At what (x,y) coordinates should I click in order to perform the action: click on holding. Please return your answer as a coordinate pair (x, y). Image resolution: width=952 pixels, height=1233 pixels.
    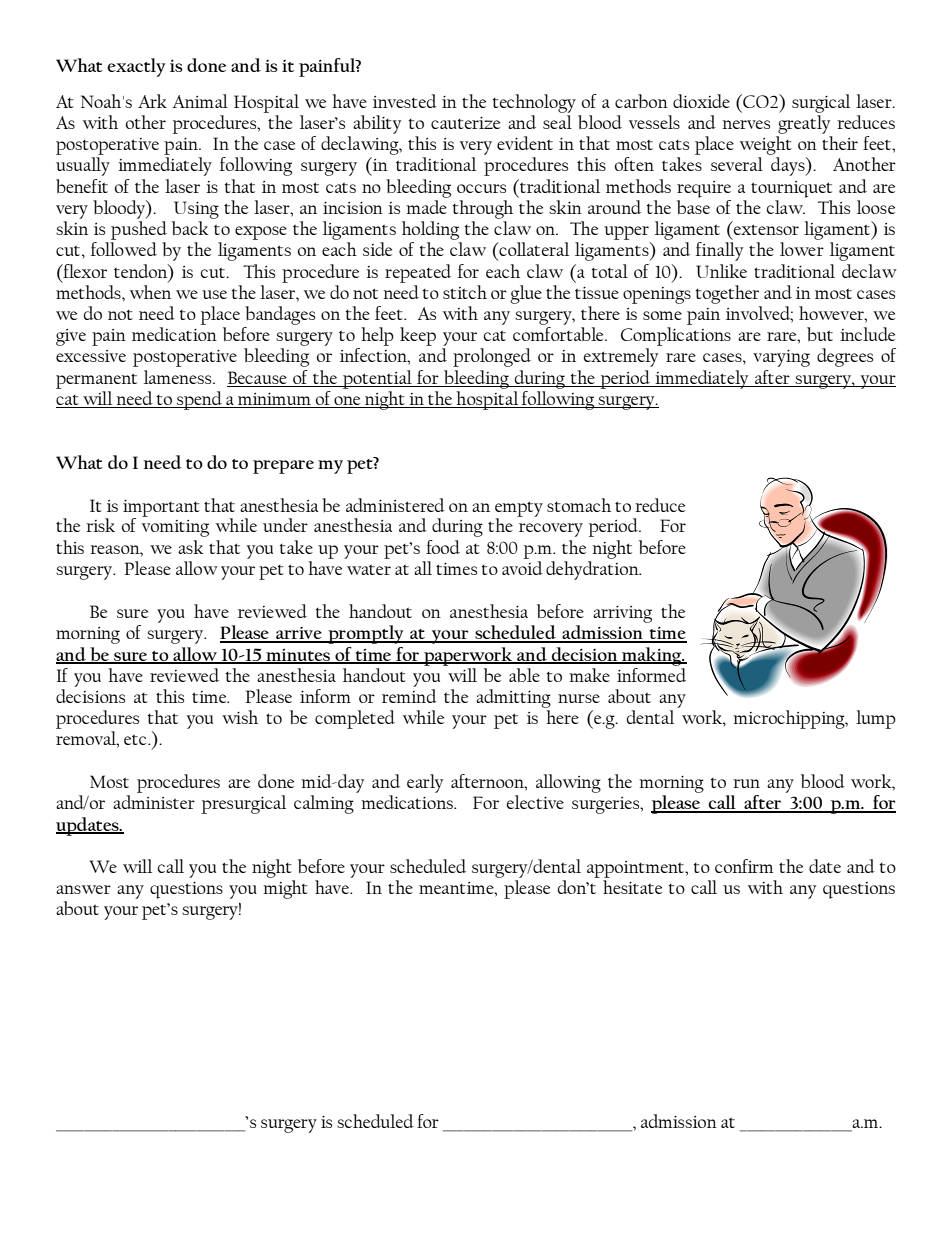
    Looking at the image, I should click on (430, 230).
